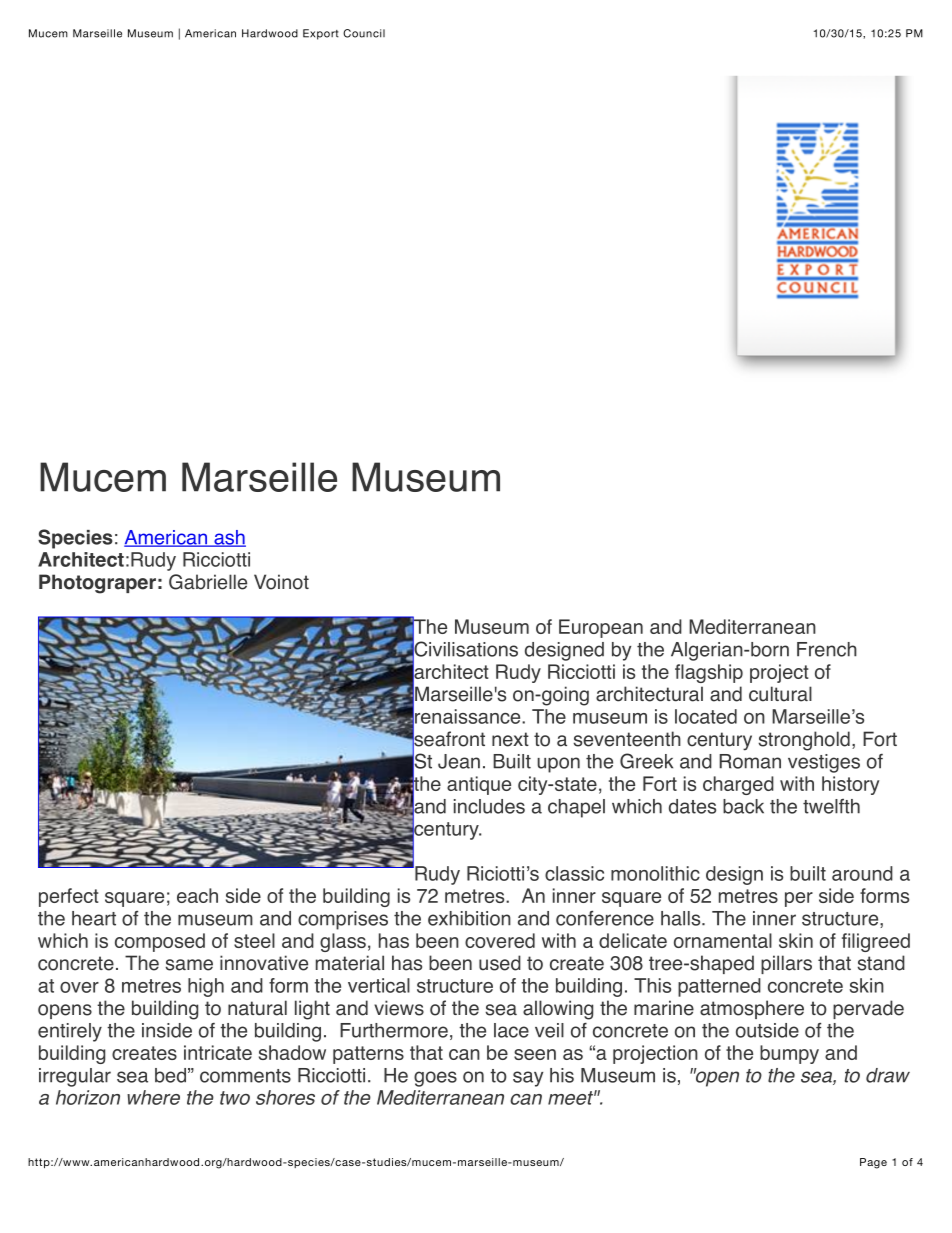  I want to click on French, so click(827, 649).
